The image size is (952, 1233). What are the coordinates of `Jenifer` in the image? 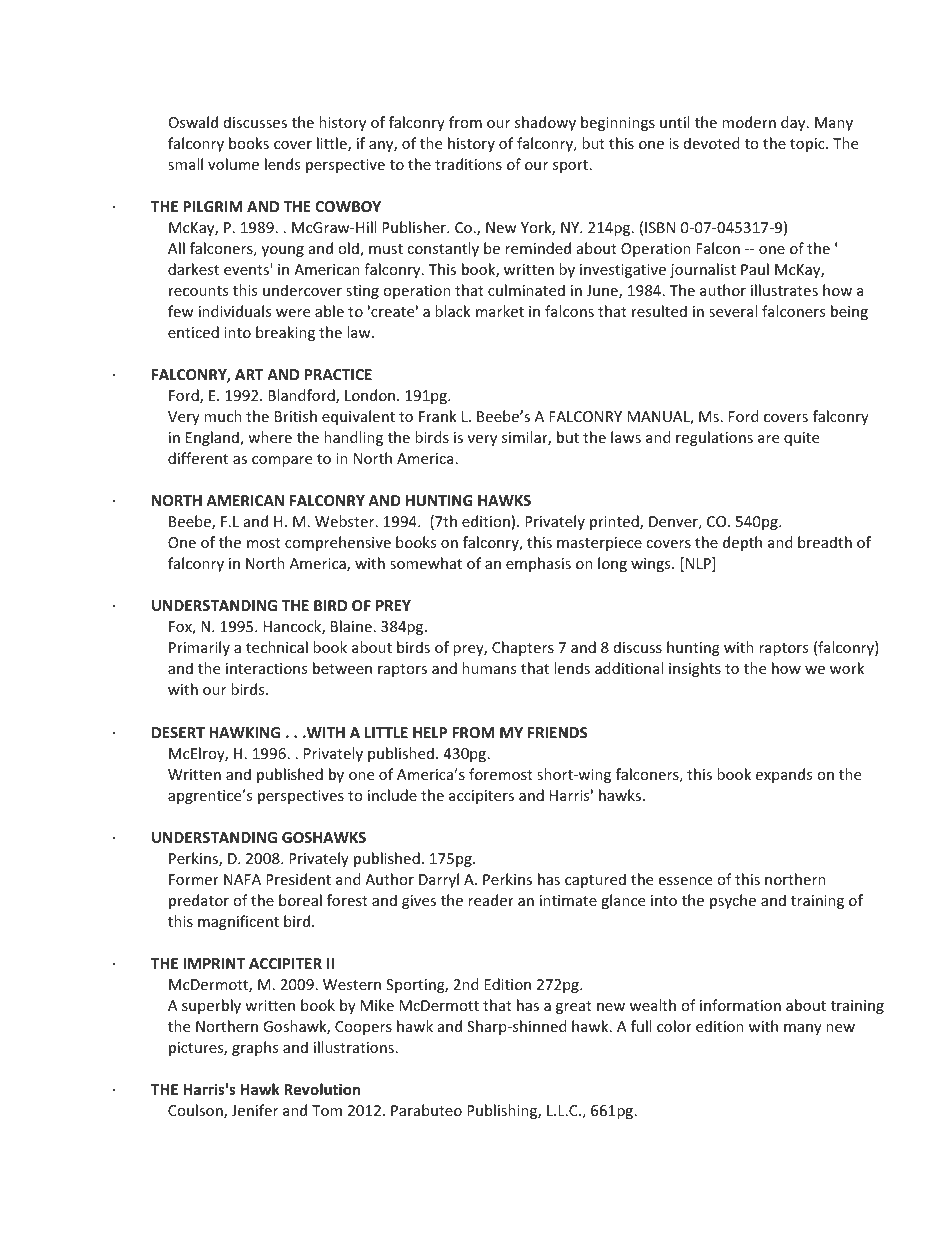 It's located at (255, 1110).
